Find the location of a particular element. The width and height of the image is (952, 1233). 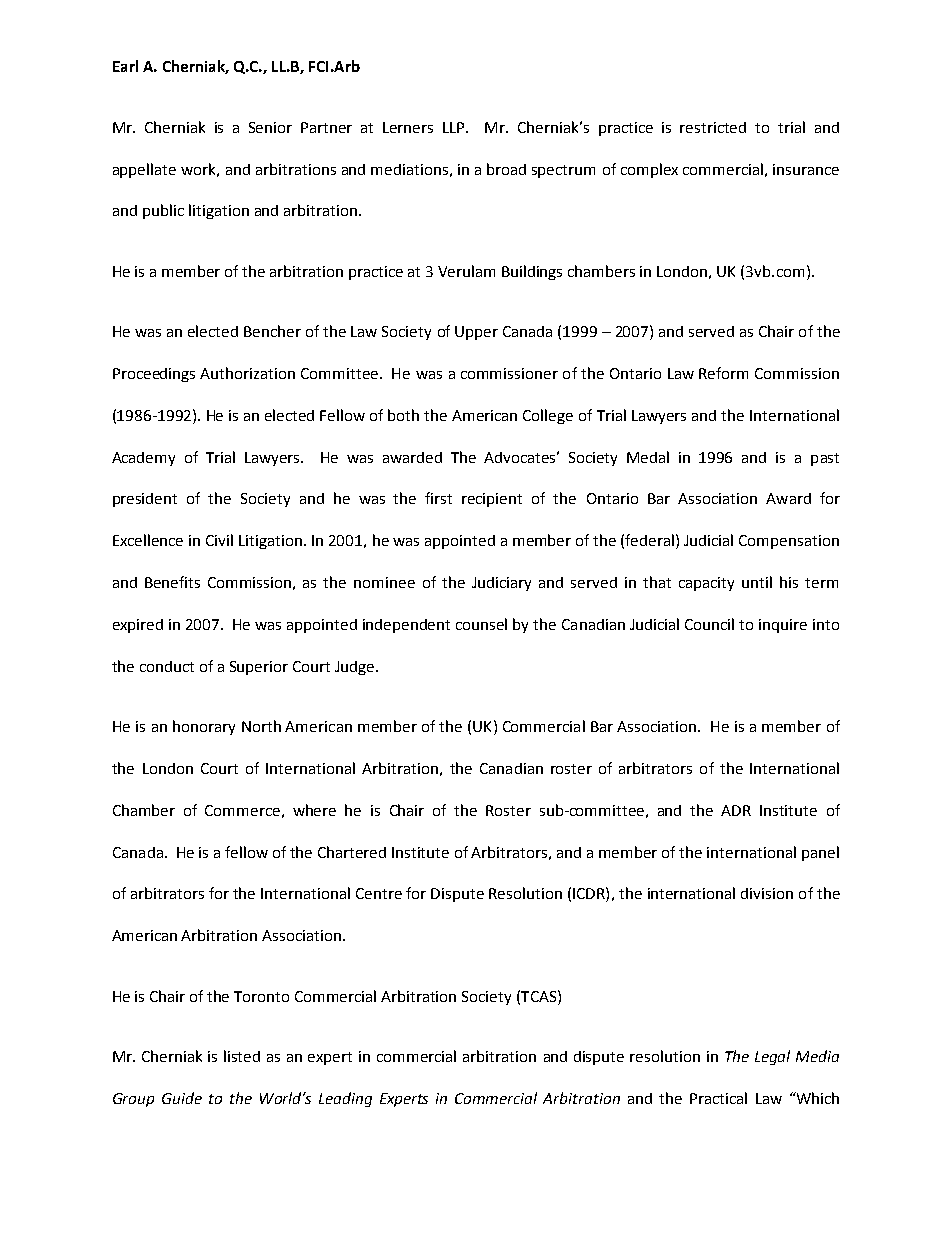

restricted is located at coordinates (713, 127).
